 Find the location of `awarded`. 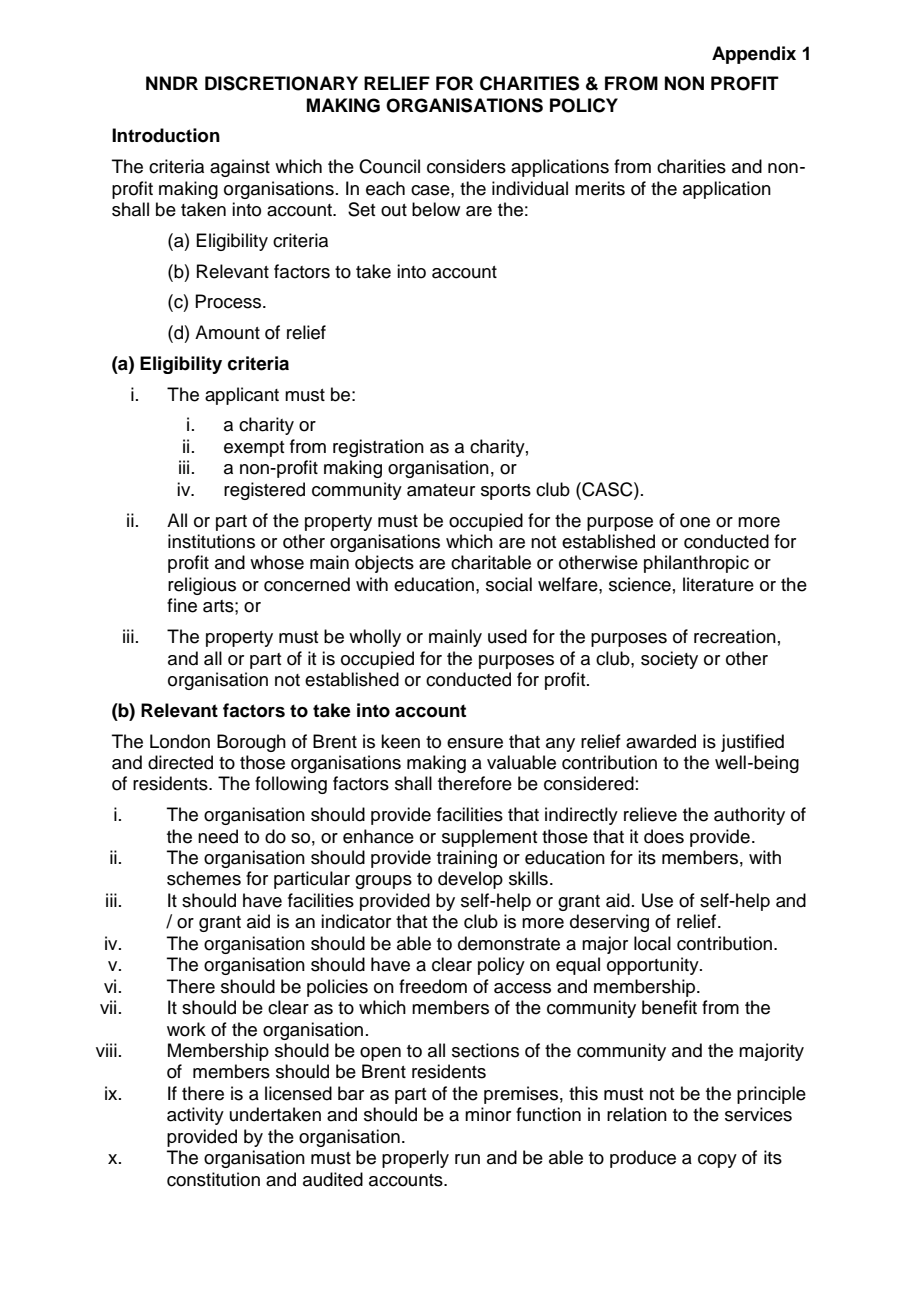

awarded is located at coordinates (661, 741).
